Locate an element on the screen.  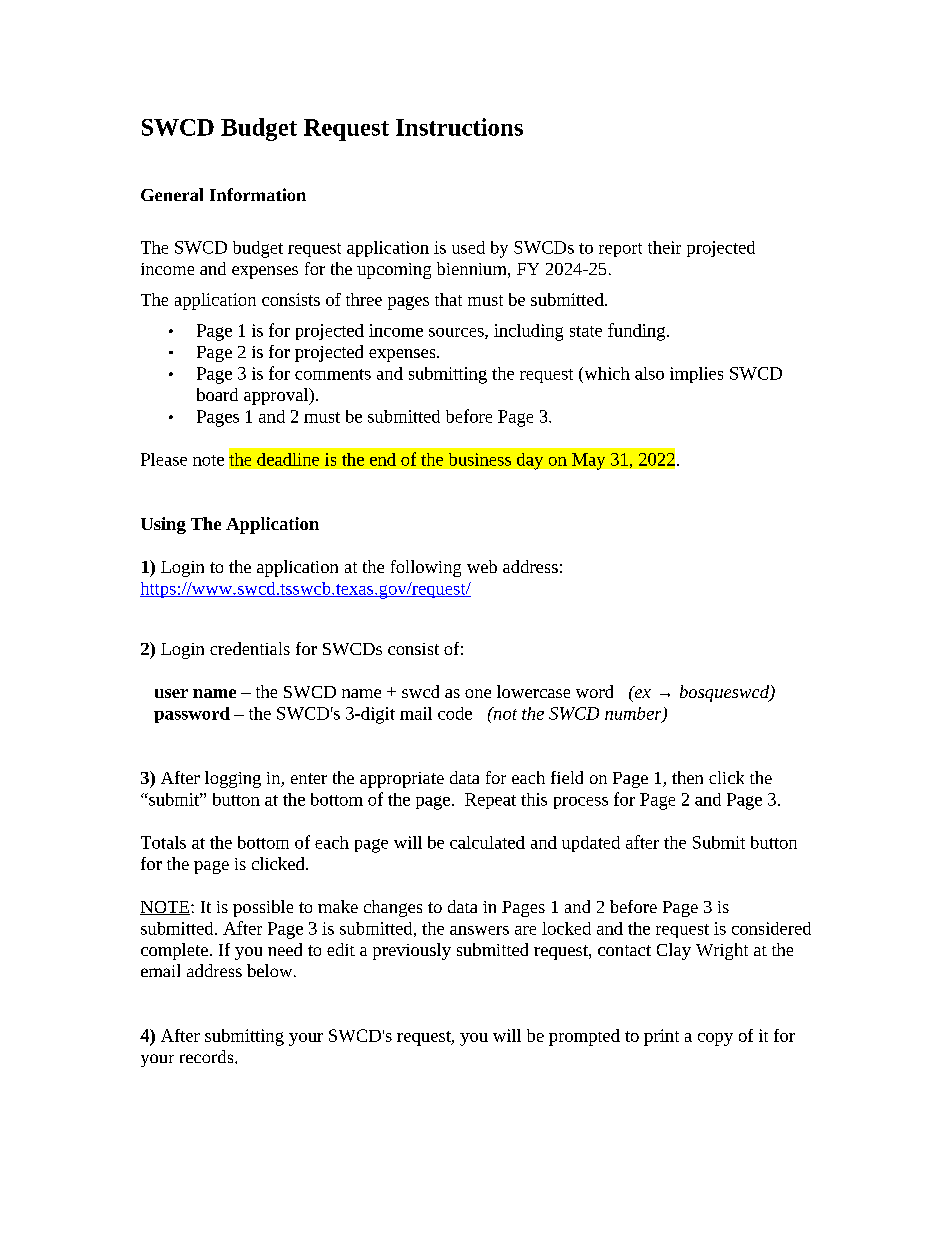
records is located at coordinates (208, 1056).
